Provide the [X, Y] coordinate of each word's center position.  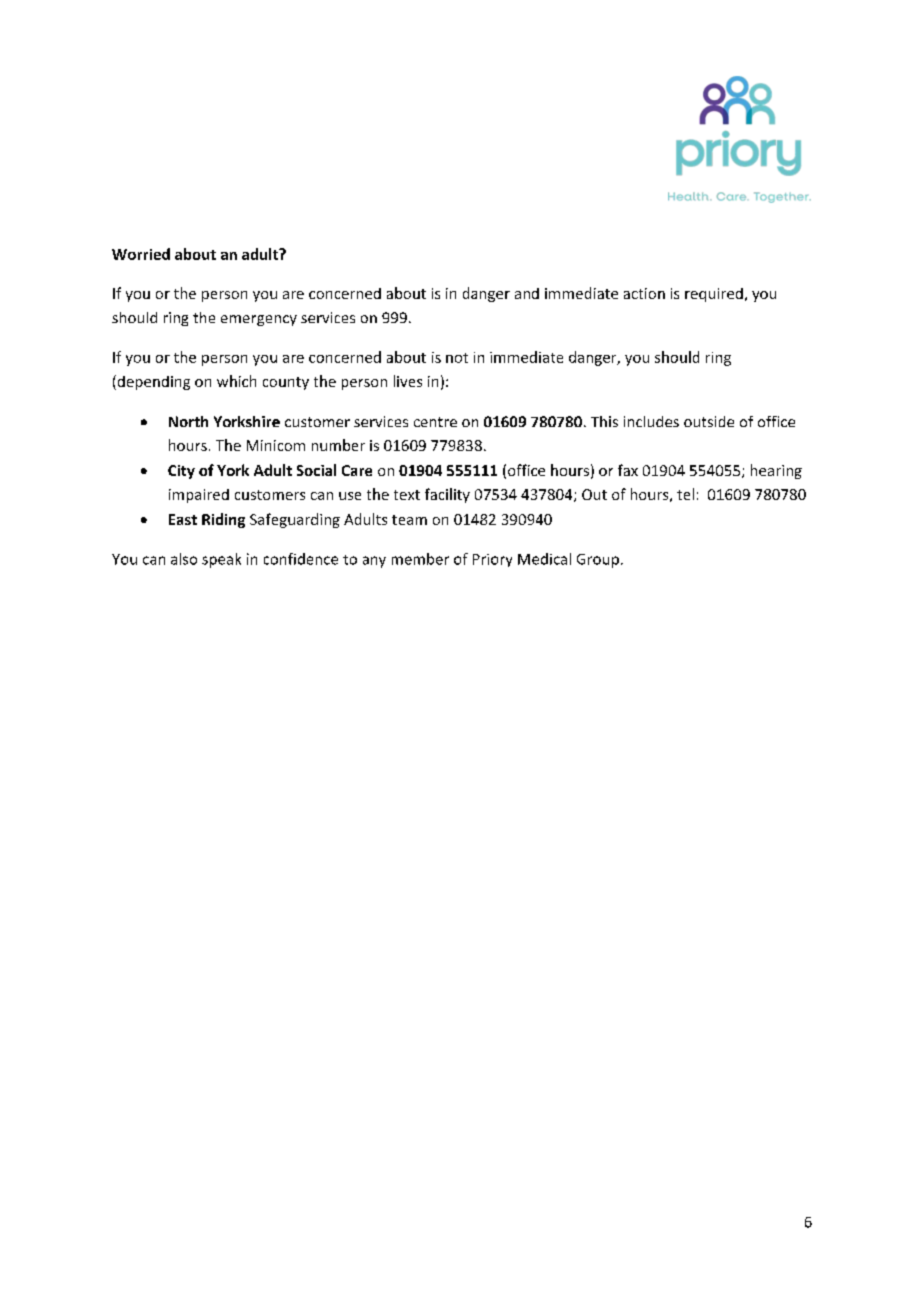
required [714, 295]
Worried [141, 254]
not [457, 358]
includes [651, 421]
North [188, 421]
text [407, 495]
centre [435, 422]
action [644, 293]
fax [628, 470]
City [181, 472]
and [527, 293]
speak [221, 560]
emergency [259, 320]
